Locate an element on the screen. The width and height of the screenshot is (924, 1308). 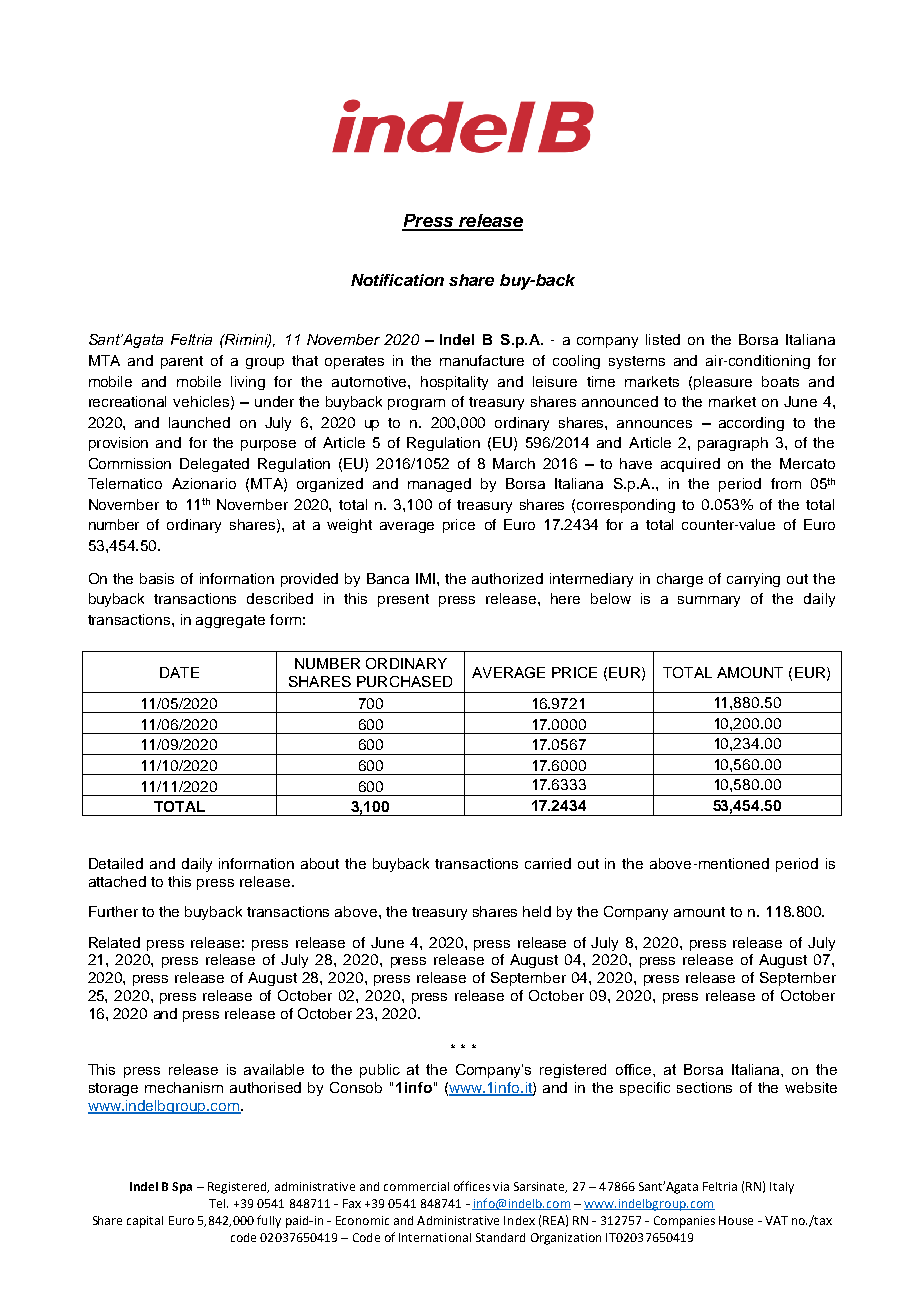
managed is located at coordinates (439, 485).
